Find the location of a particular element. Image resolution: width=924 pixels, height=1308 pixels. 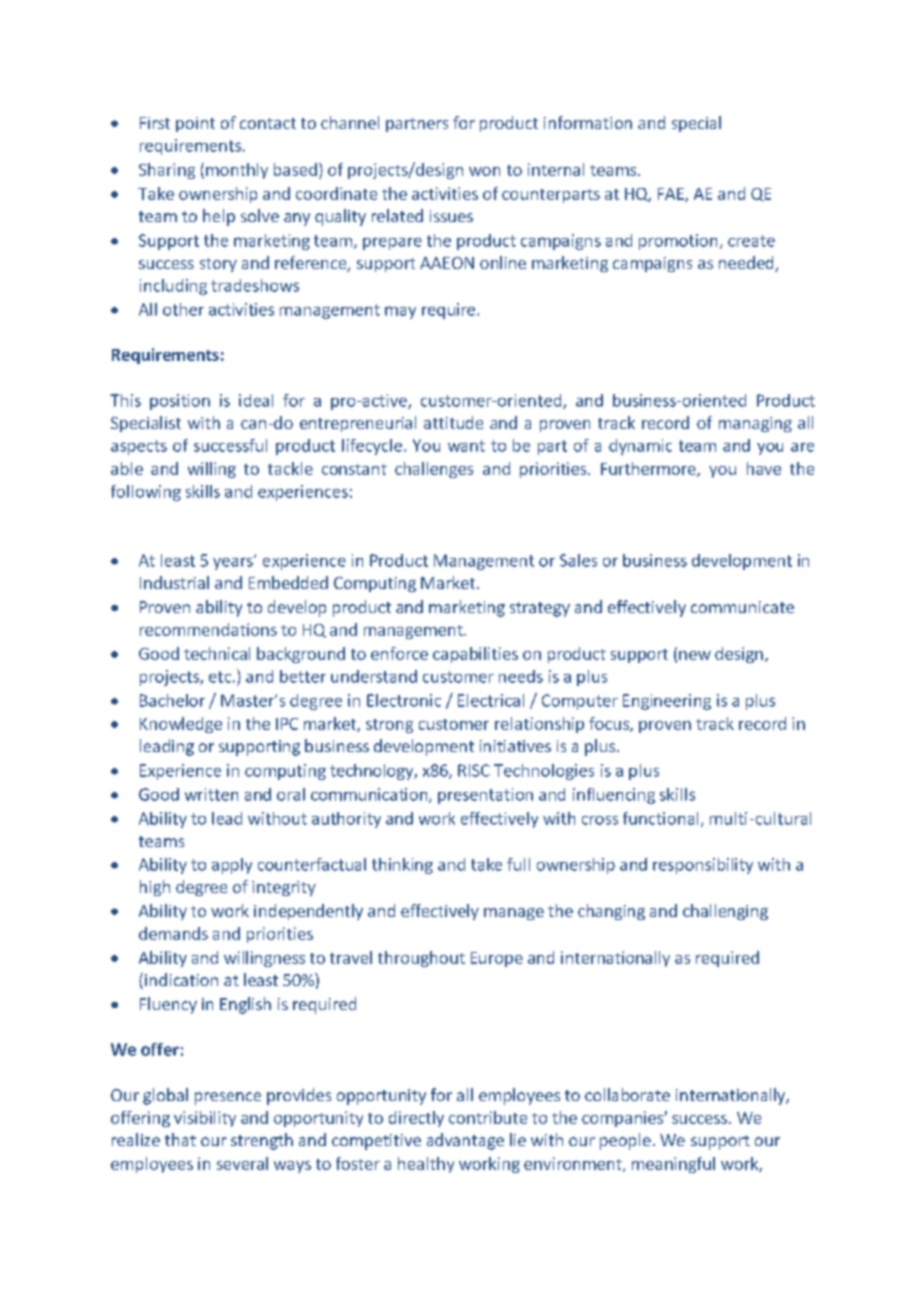

point is located at coordinates (195, 124).
